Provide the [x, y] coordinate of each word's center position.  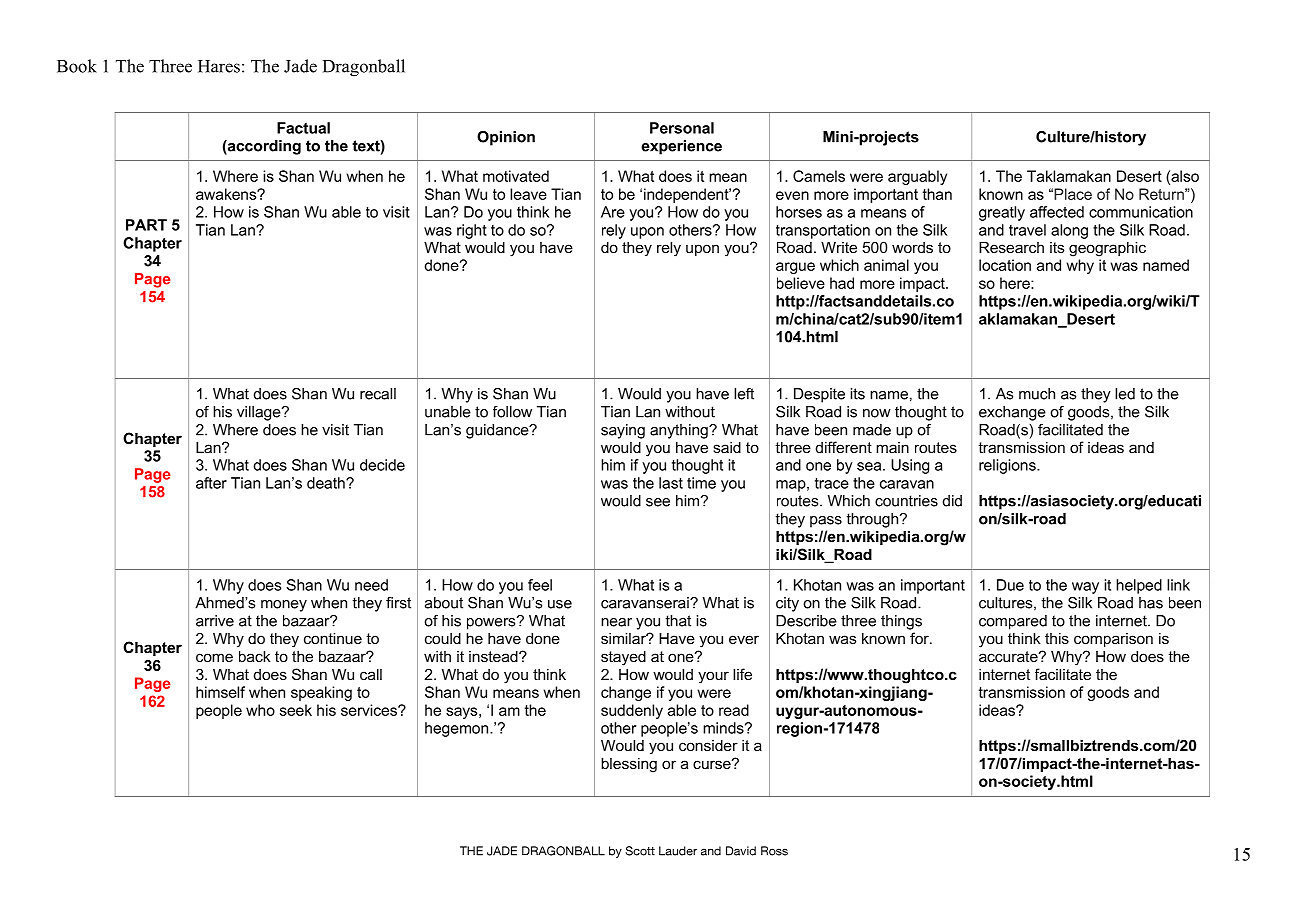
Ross [774, 851]
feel [540, 585]
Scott [640, 851]
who [260, 710]
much [1037, 394]
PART [146, 225]
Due [1010, 585]
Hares [219, 66]
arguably [917, 177]
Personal [682, 128]
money [284, 606]
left [744, 394]
